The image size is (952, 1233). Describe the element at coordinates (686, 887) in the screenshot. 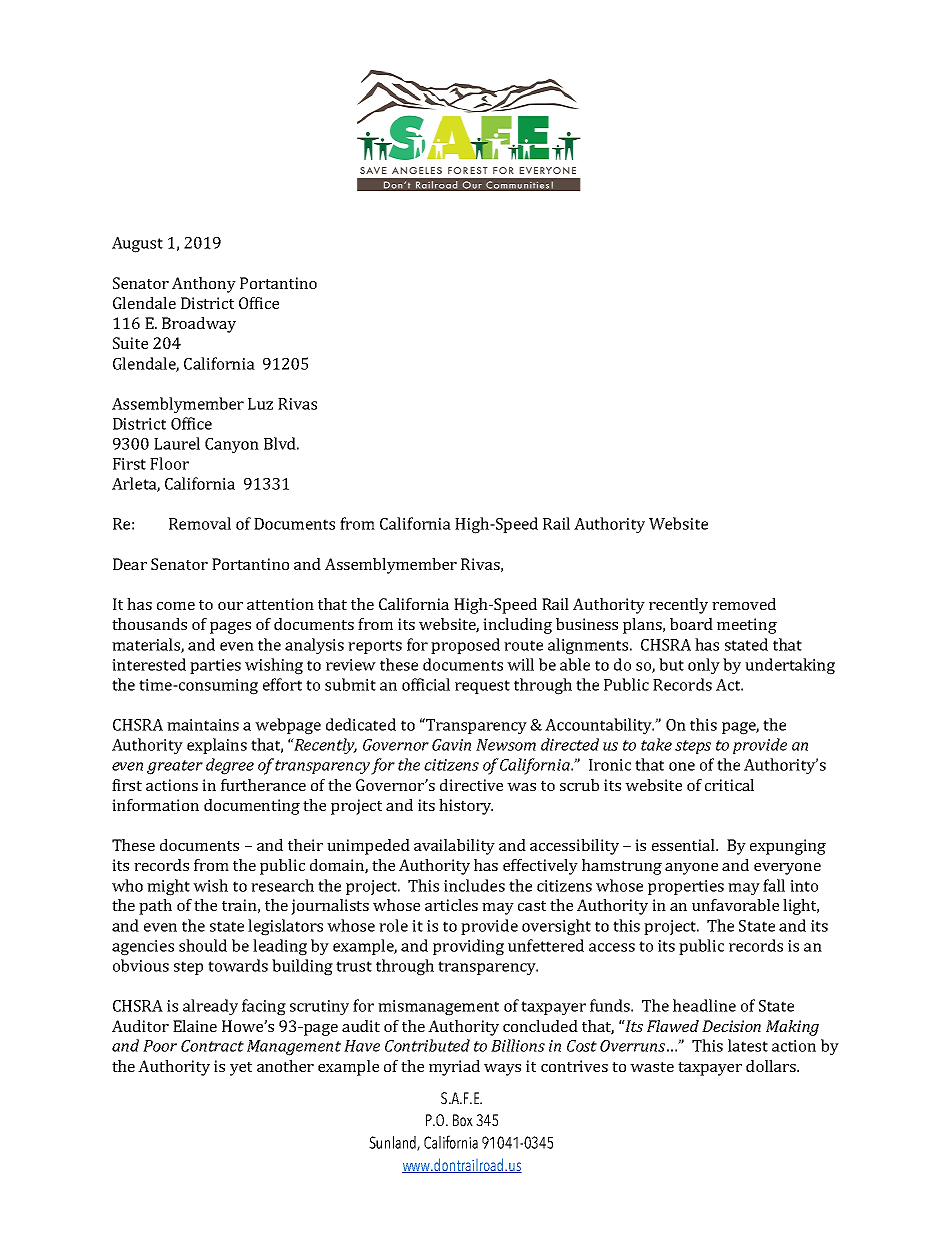

I see `properties` at that location.
